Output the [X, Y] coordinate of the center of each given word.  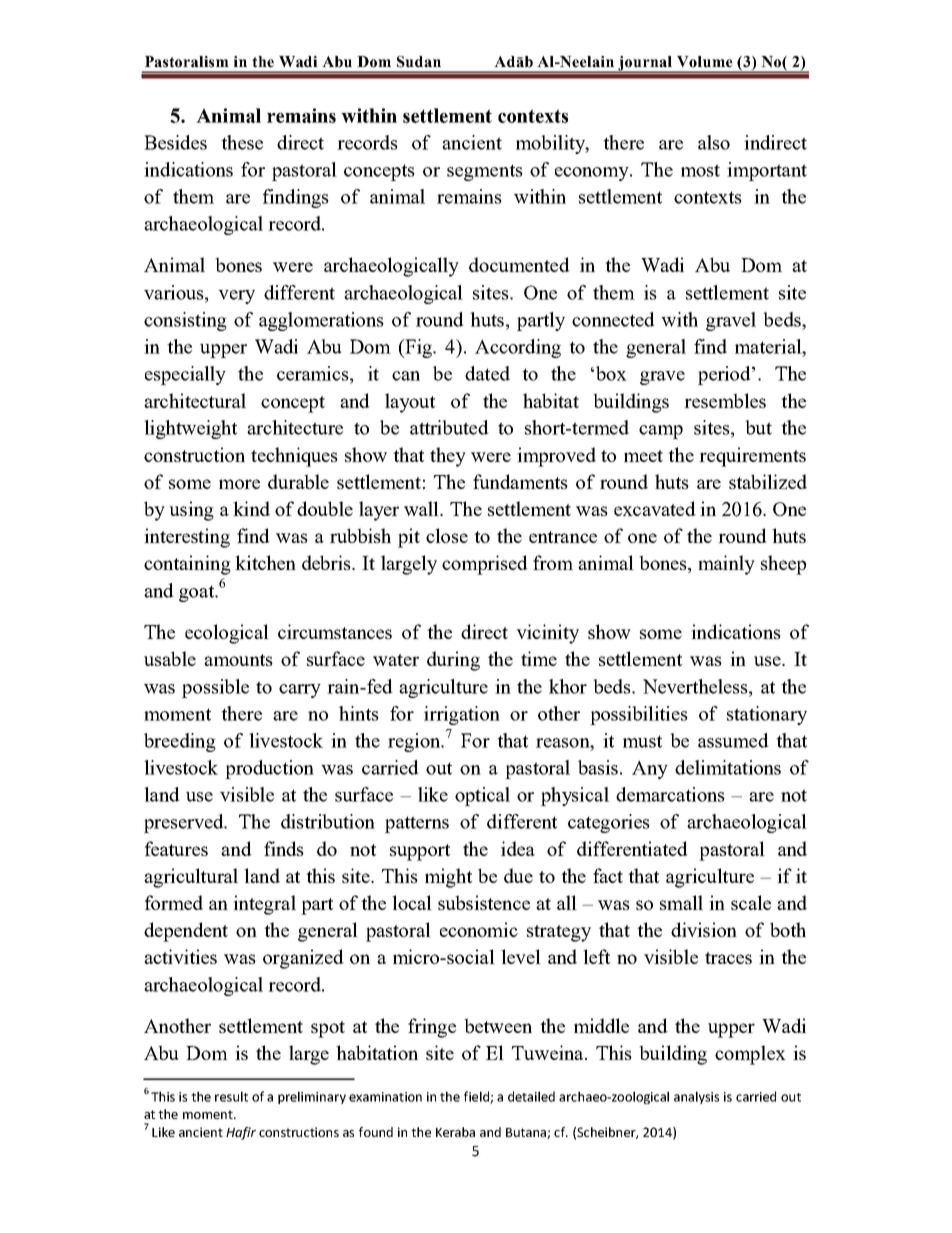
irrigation [462, 715]
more [239, 484]
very [236, 297]
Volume [705, 62]
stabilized [768, 481]
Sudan [419, 62]
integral [264, 905]
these [242, 142]
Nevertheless [696, 686]
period [725, 375]
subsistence [484, 902]
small [681, 902]
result [231, 1096]
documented [519, 264]
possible [215, 688]
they [448, 457]
